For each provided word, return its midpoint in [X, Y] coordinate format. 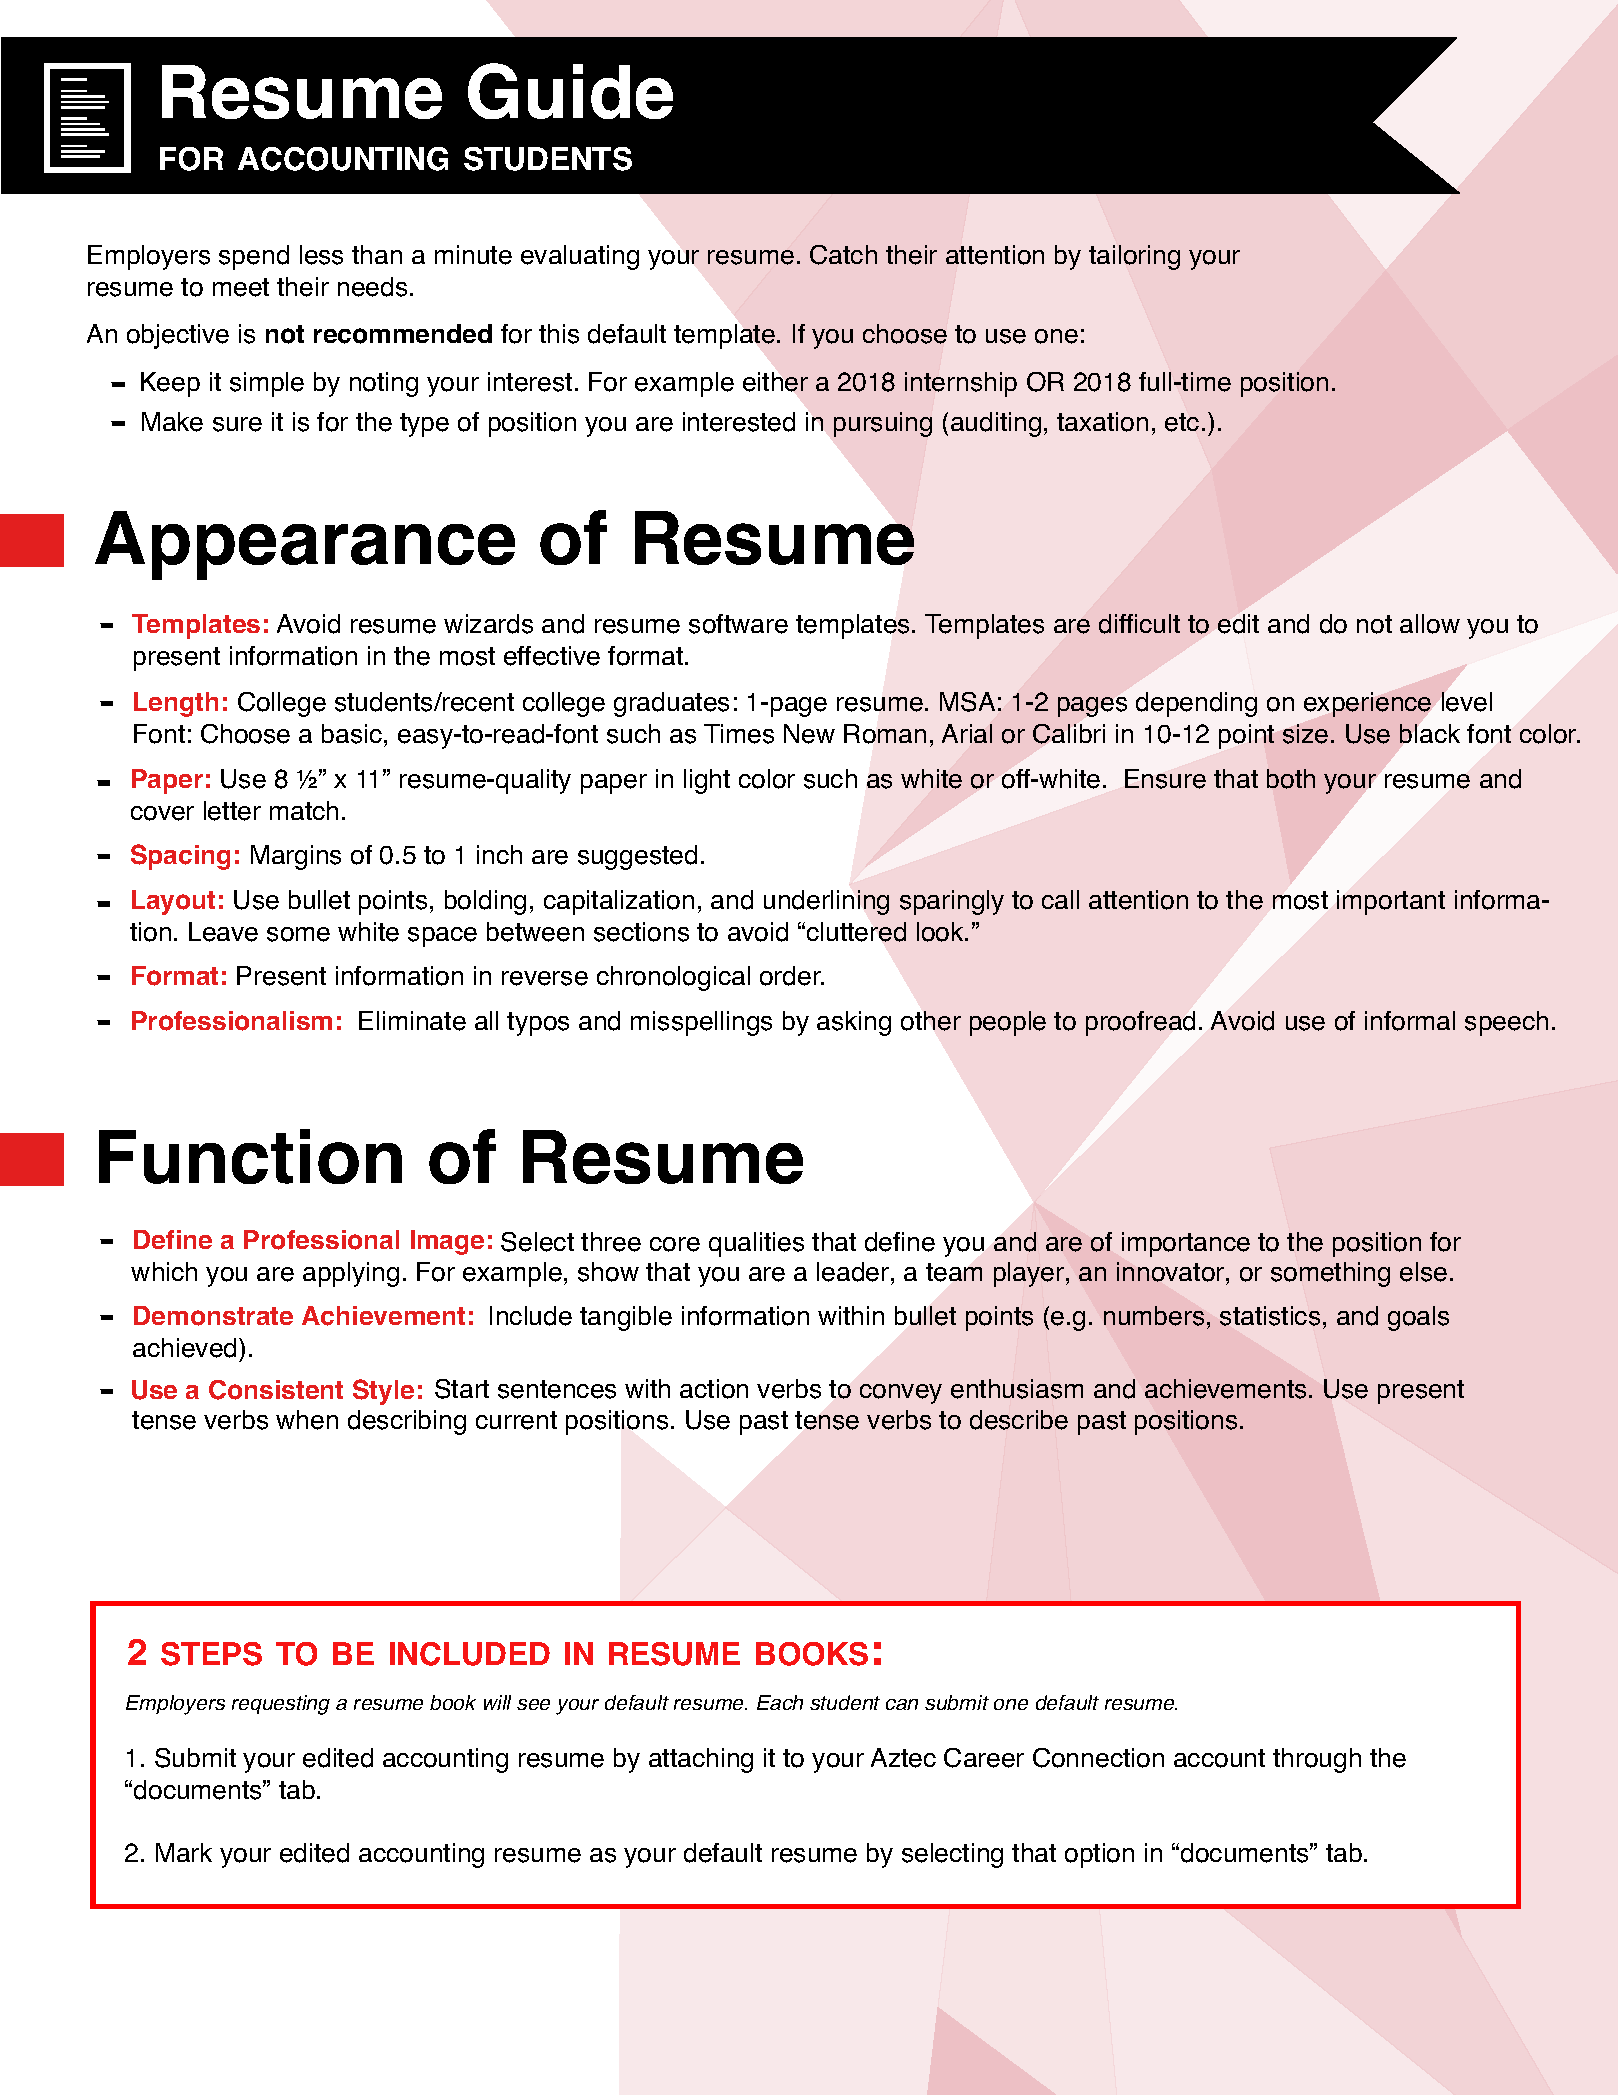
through [1317, 1760]
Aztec [903, 1758]
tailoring [1134, 257]
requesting [281, 1705]
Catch [843, 255]
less [321, 255]
